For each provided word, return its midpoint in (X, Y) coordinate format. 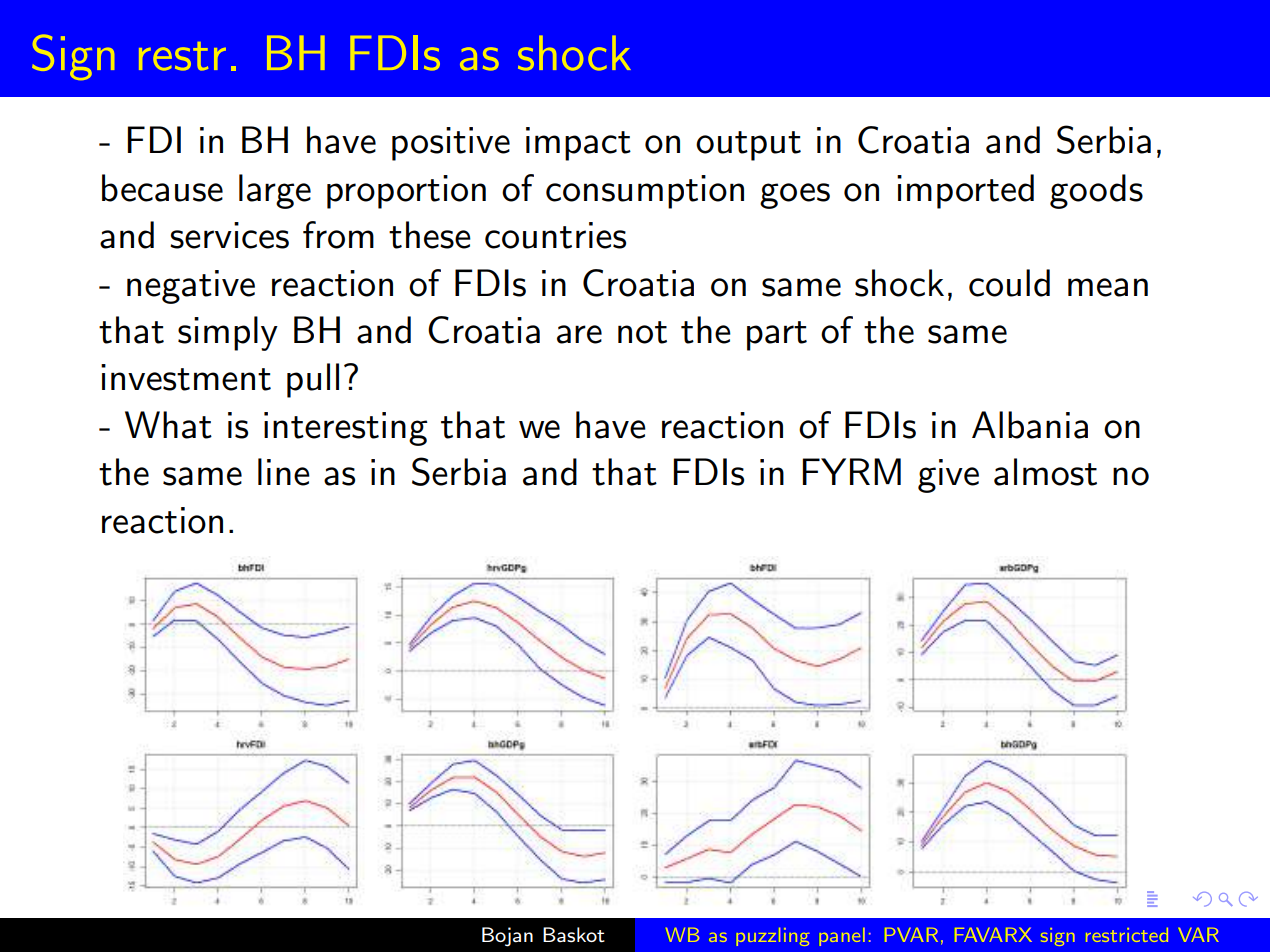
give (948, 476)
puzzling (773, 936)
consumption (645, 192)
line (284, 472)
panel (842, 936)
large (275, 191)
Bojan (507, 937)
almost (1045, 472)
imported (965, 191)
